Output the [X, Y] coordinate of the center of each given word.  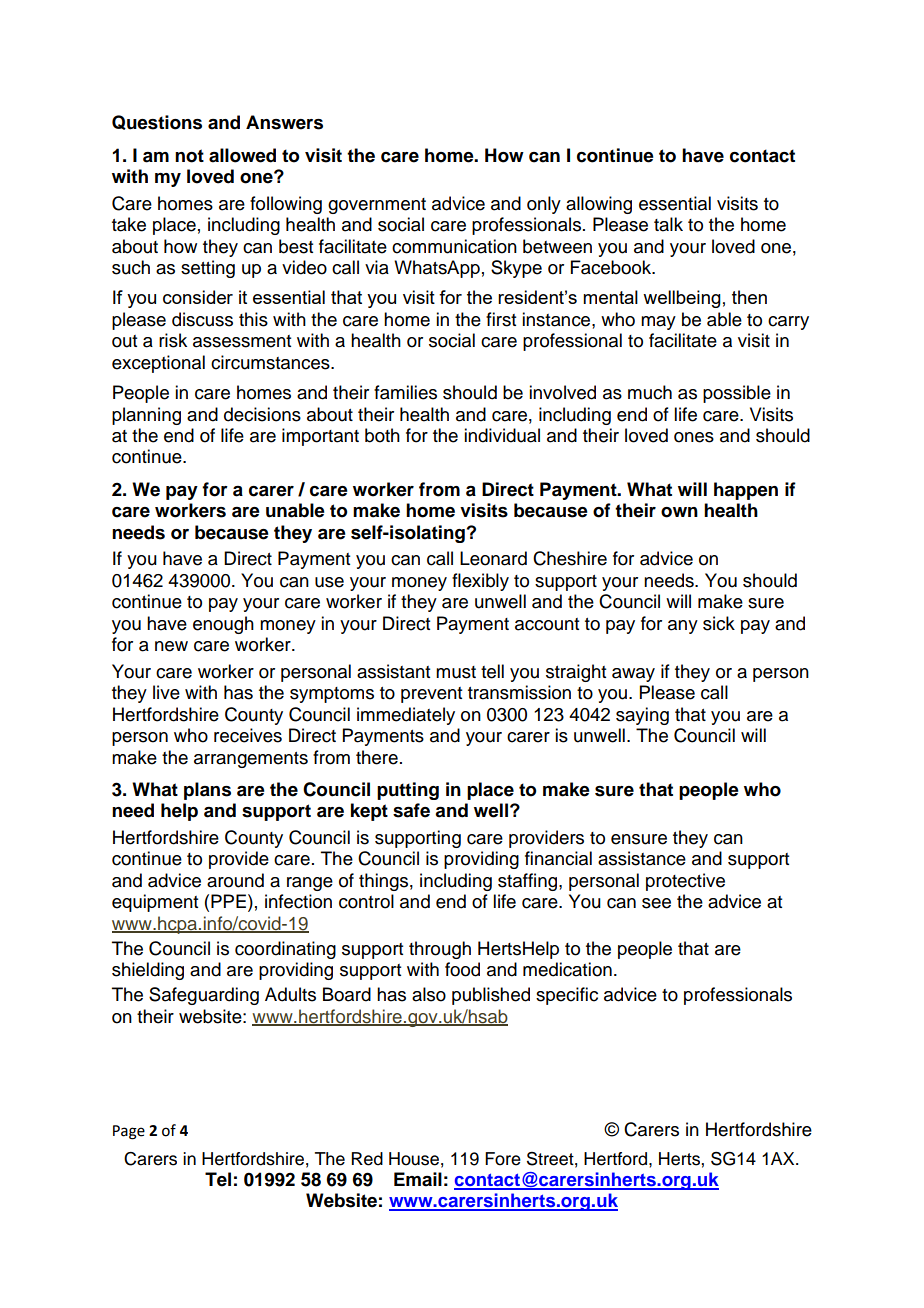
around [235, 880]
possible [737, 394]
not [189, 156]
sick [719, 623]
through [440, 950]
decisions [262, 414]
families [405, 392]
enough [223, 625]
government [377, 206]
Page [129, 1132]
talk [668, 224]
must [456, 672]
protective [685, 882]
